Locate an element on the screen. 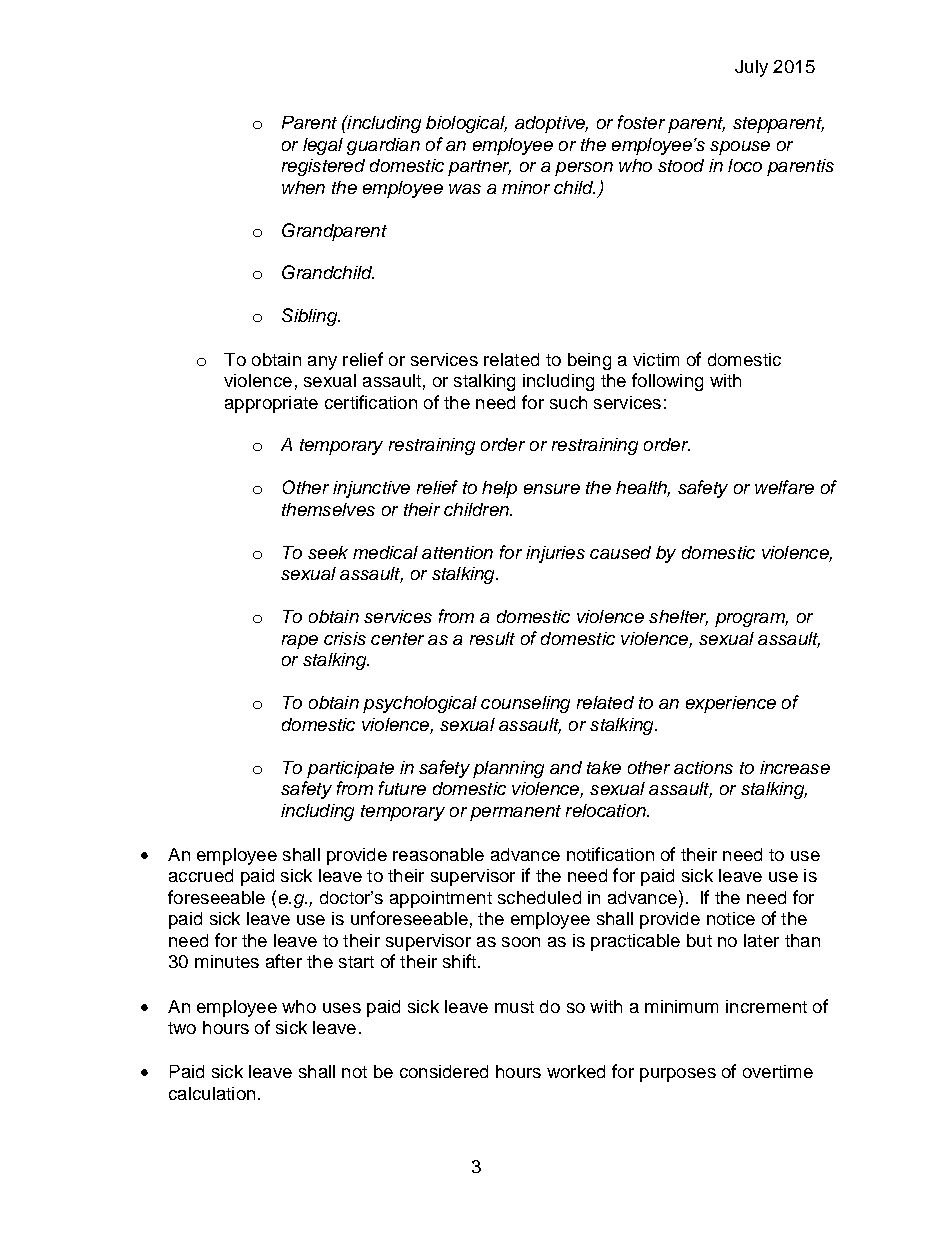 The width and height of the screenshot is (952, 1233). legal is located at coordinates (323, 146).
